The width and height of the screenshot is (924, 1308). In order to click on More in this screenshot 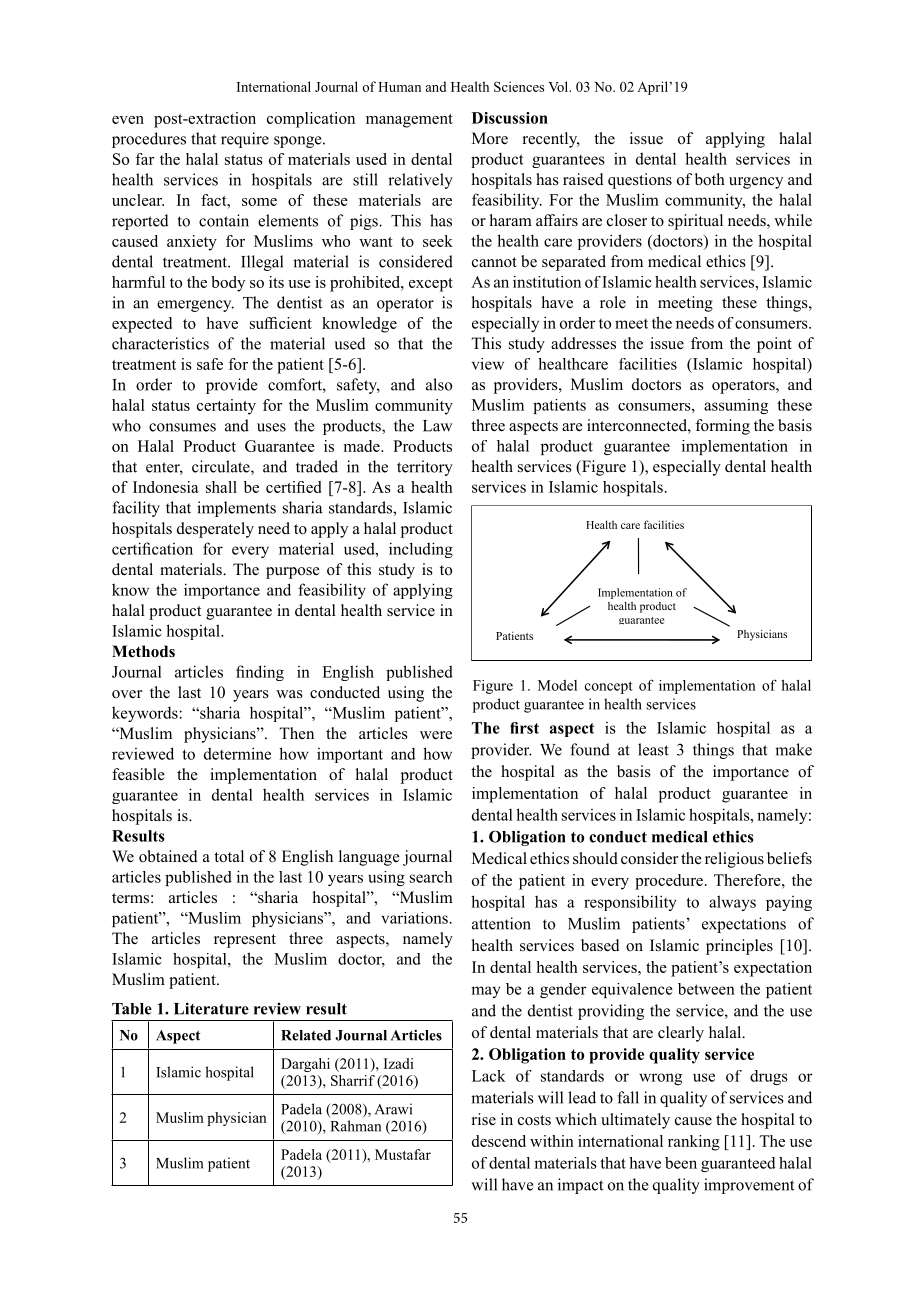, I will do `click(490, 138)`.
